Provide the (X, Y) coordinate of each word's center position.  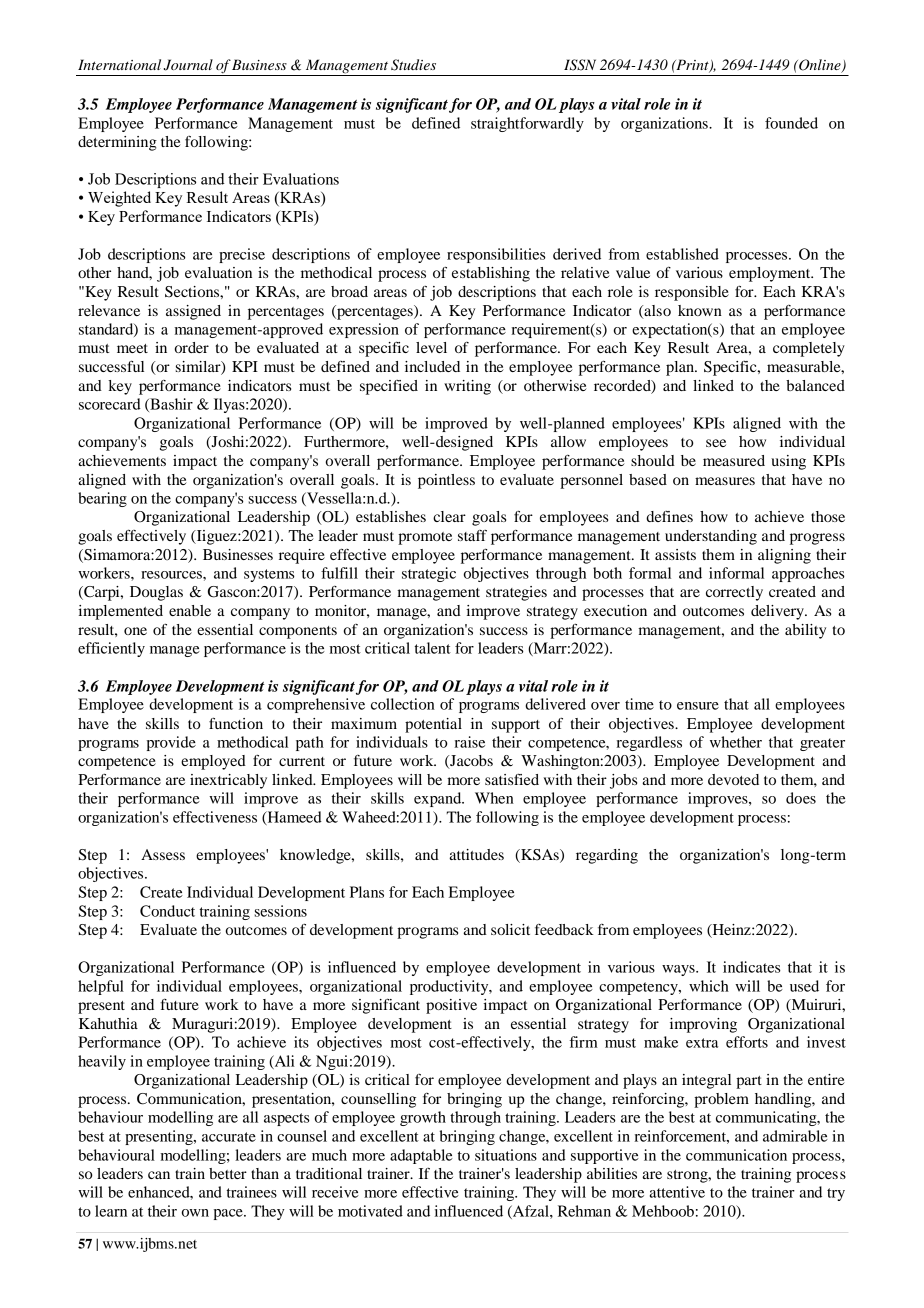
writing (467, 387)
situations (506, 1155)
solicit (510, 929)
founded (791, 123)
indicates (752, 967)
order (192, 347)
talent (432, 648)
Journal (188, 65)
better (228, 1173)
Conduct (167, 911)
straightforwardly (527, 124)
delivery (778, 612)
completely (809, 349)
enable (190, 610)
